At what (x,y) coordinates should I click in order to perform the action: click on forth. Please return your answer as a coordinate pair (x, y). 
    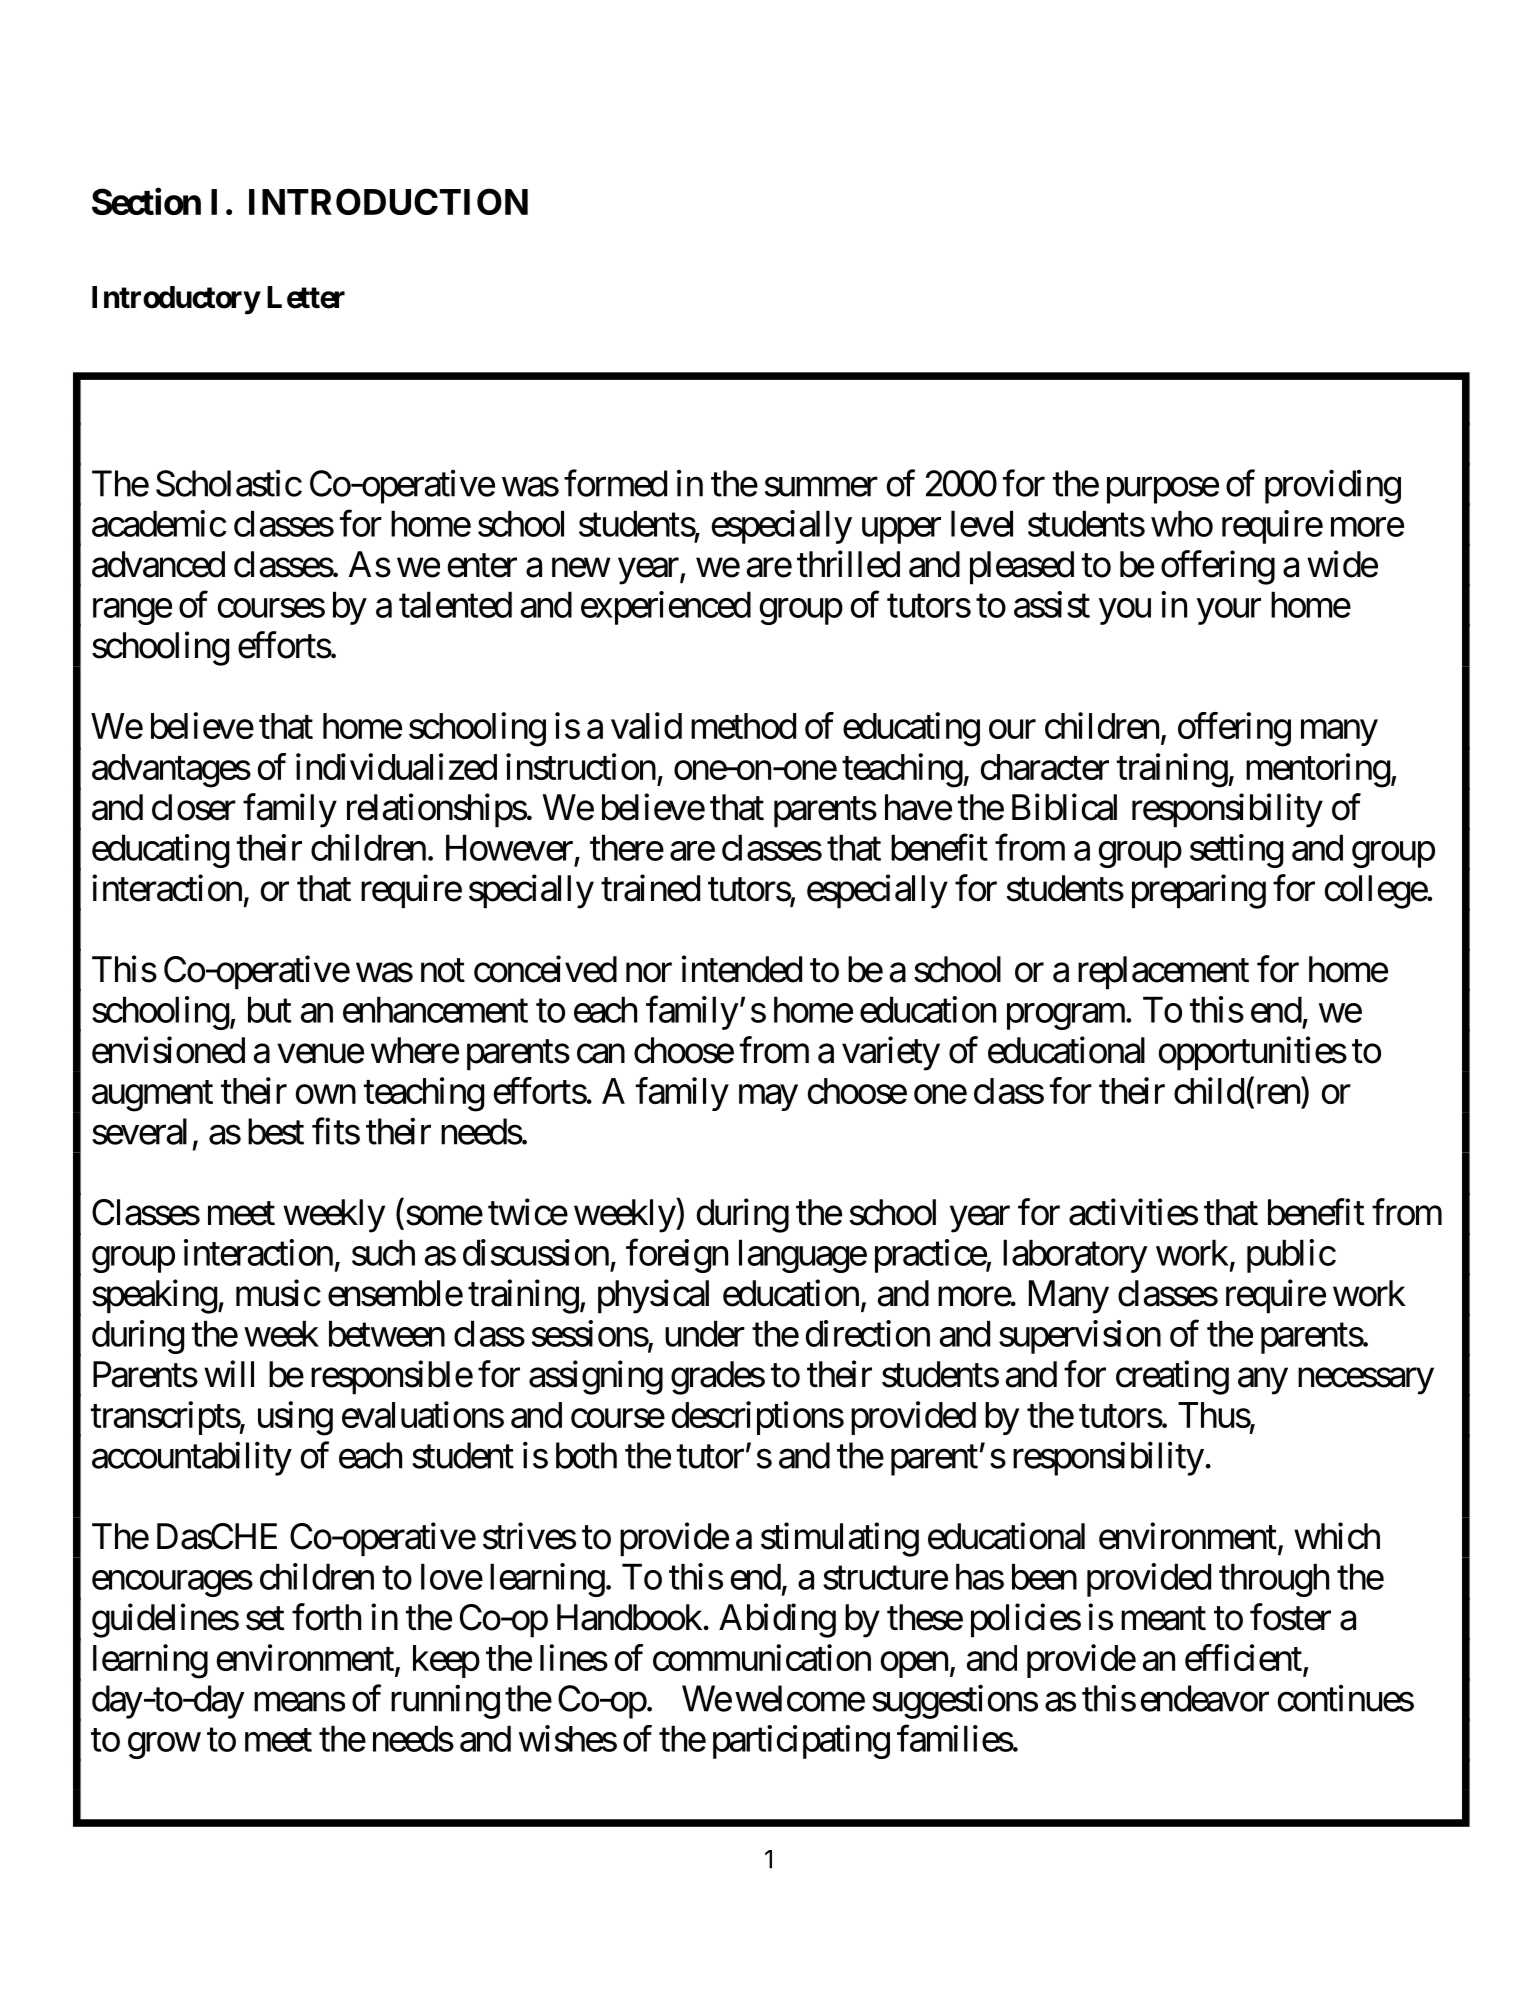
    Looking at the image, I should click on (326, 1617).
